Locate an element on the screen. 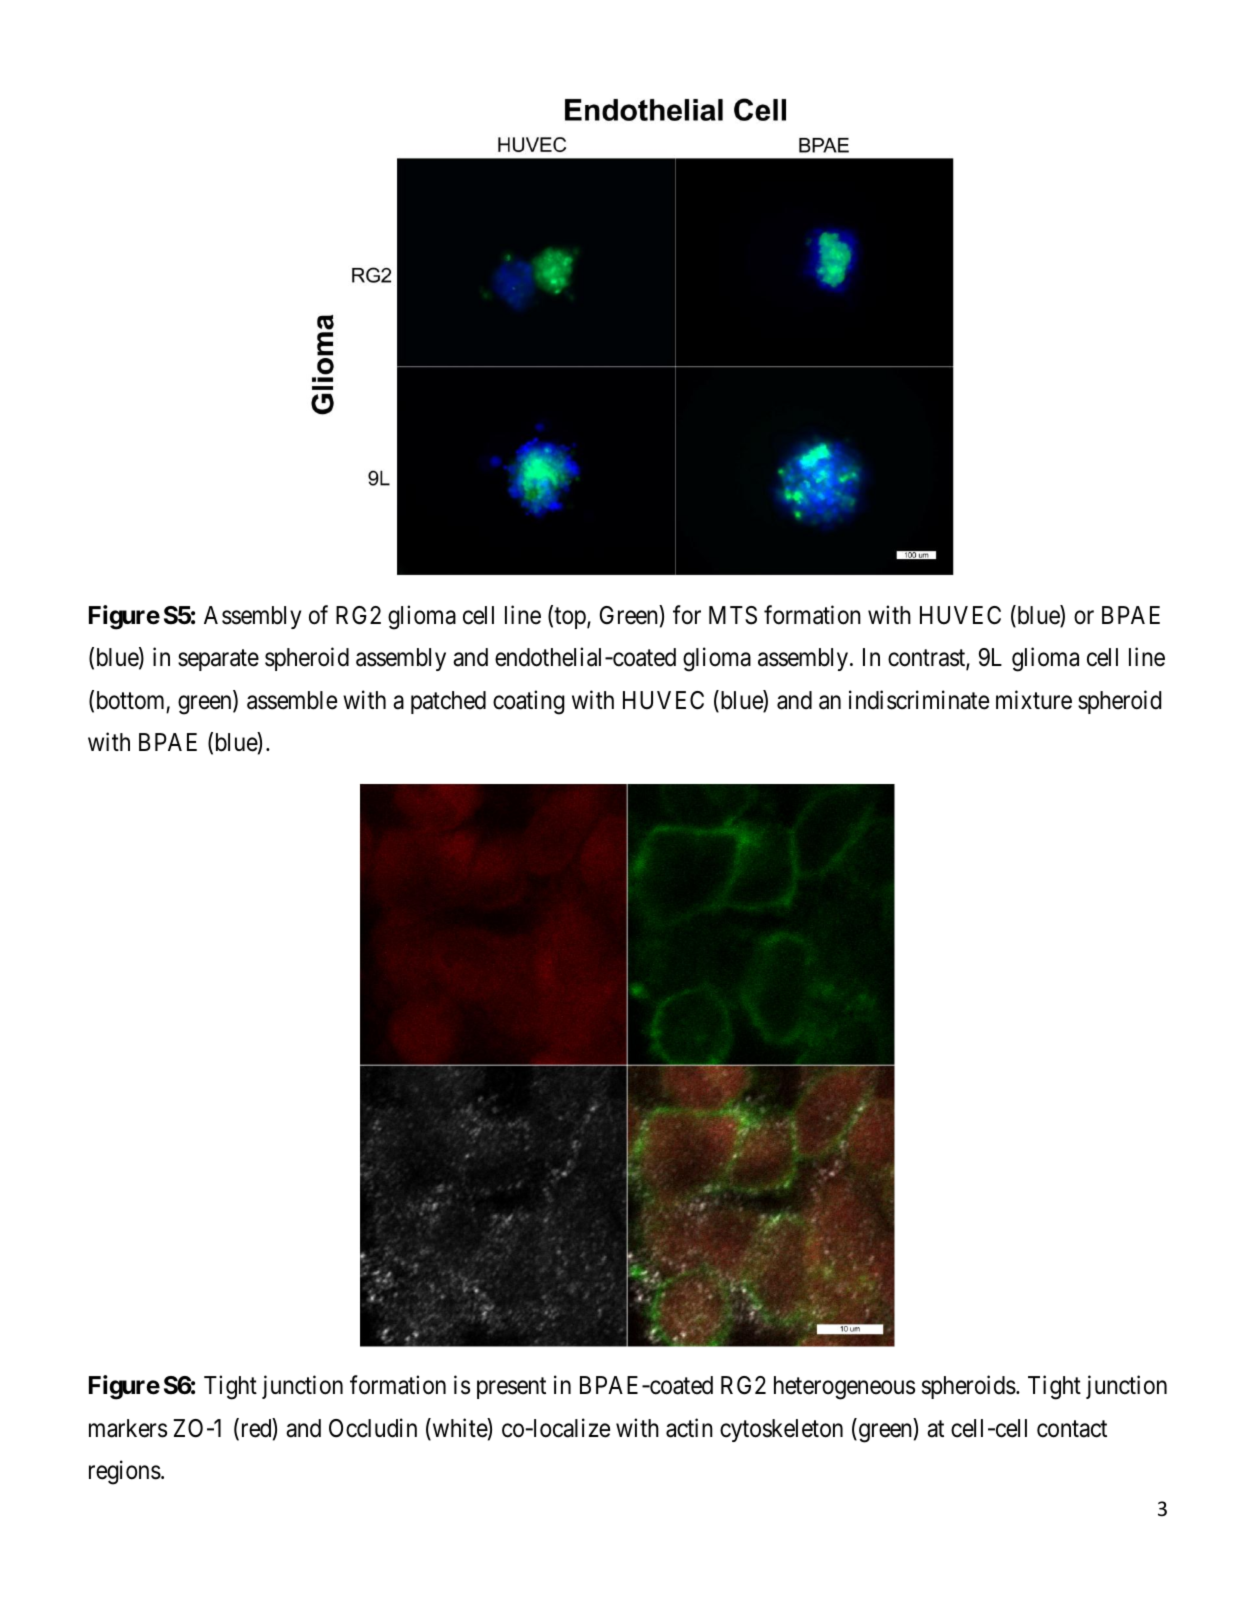  contact is located at coordinates (1072, 1429).
